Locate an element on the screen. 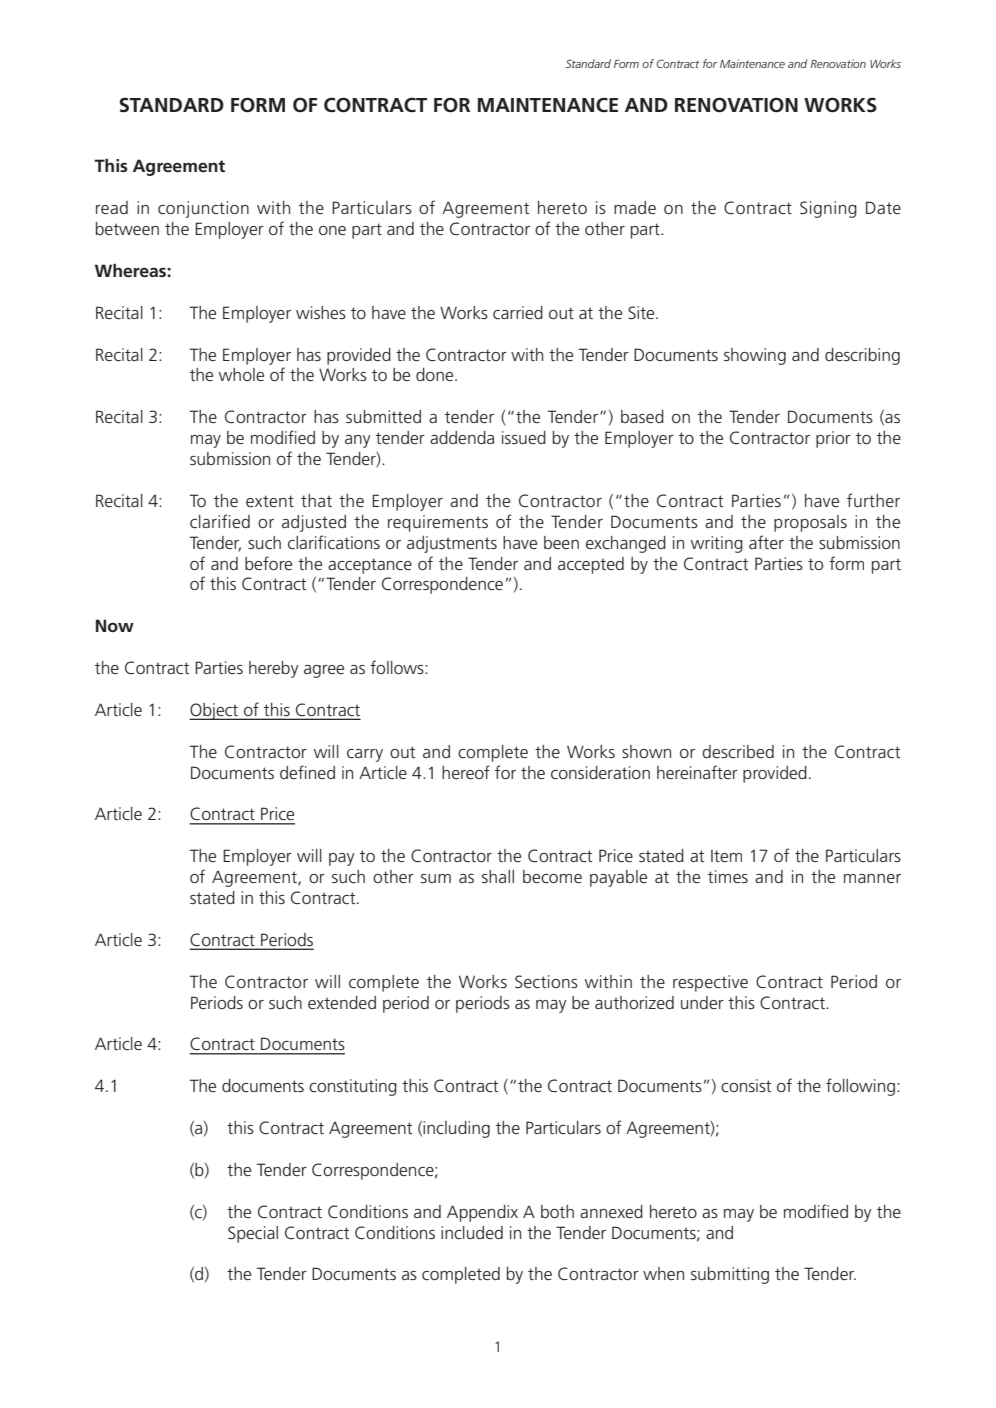 This screenshot has height=1408, width=996. conjunction is located at coordinates (203, 209).
